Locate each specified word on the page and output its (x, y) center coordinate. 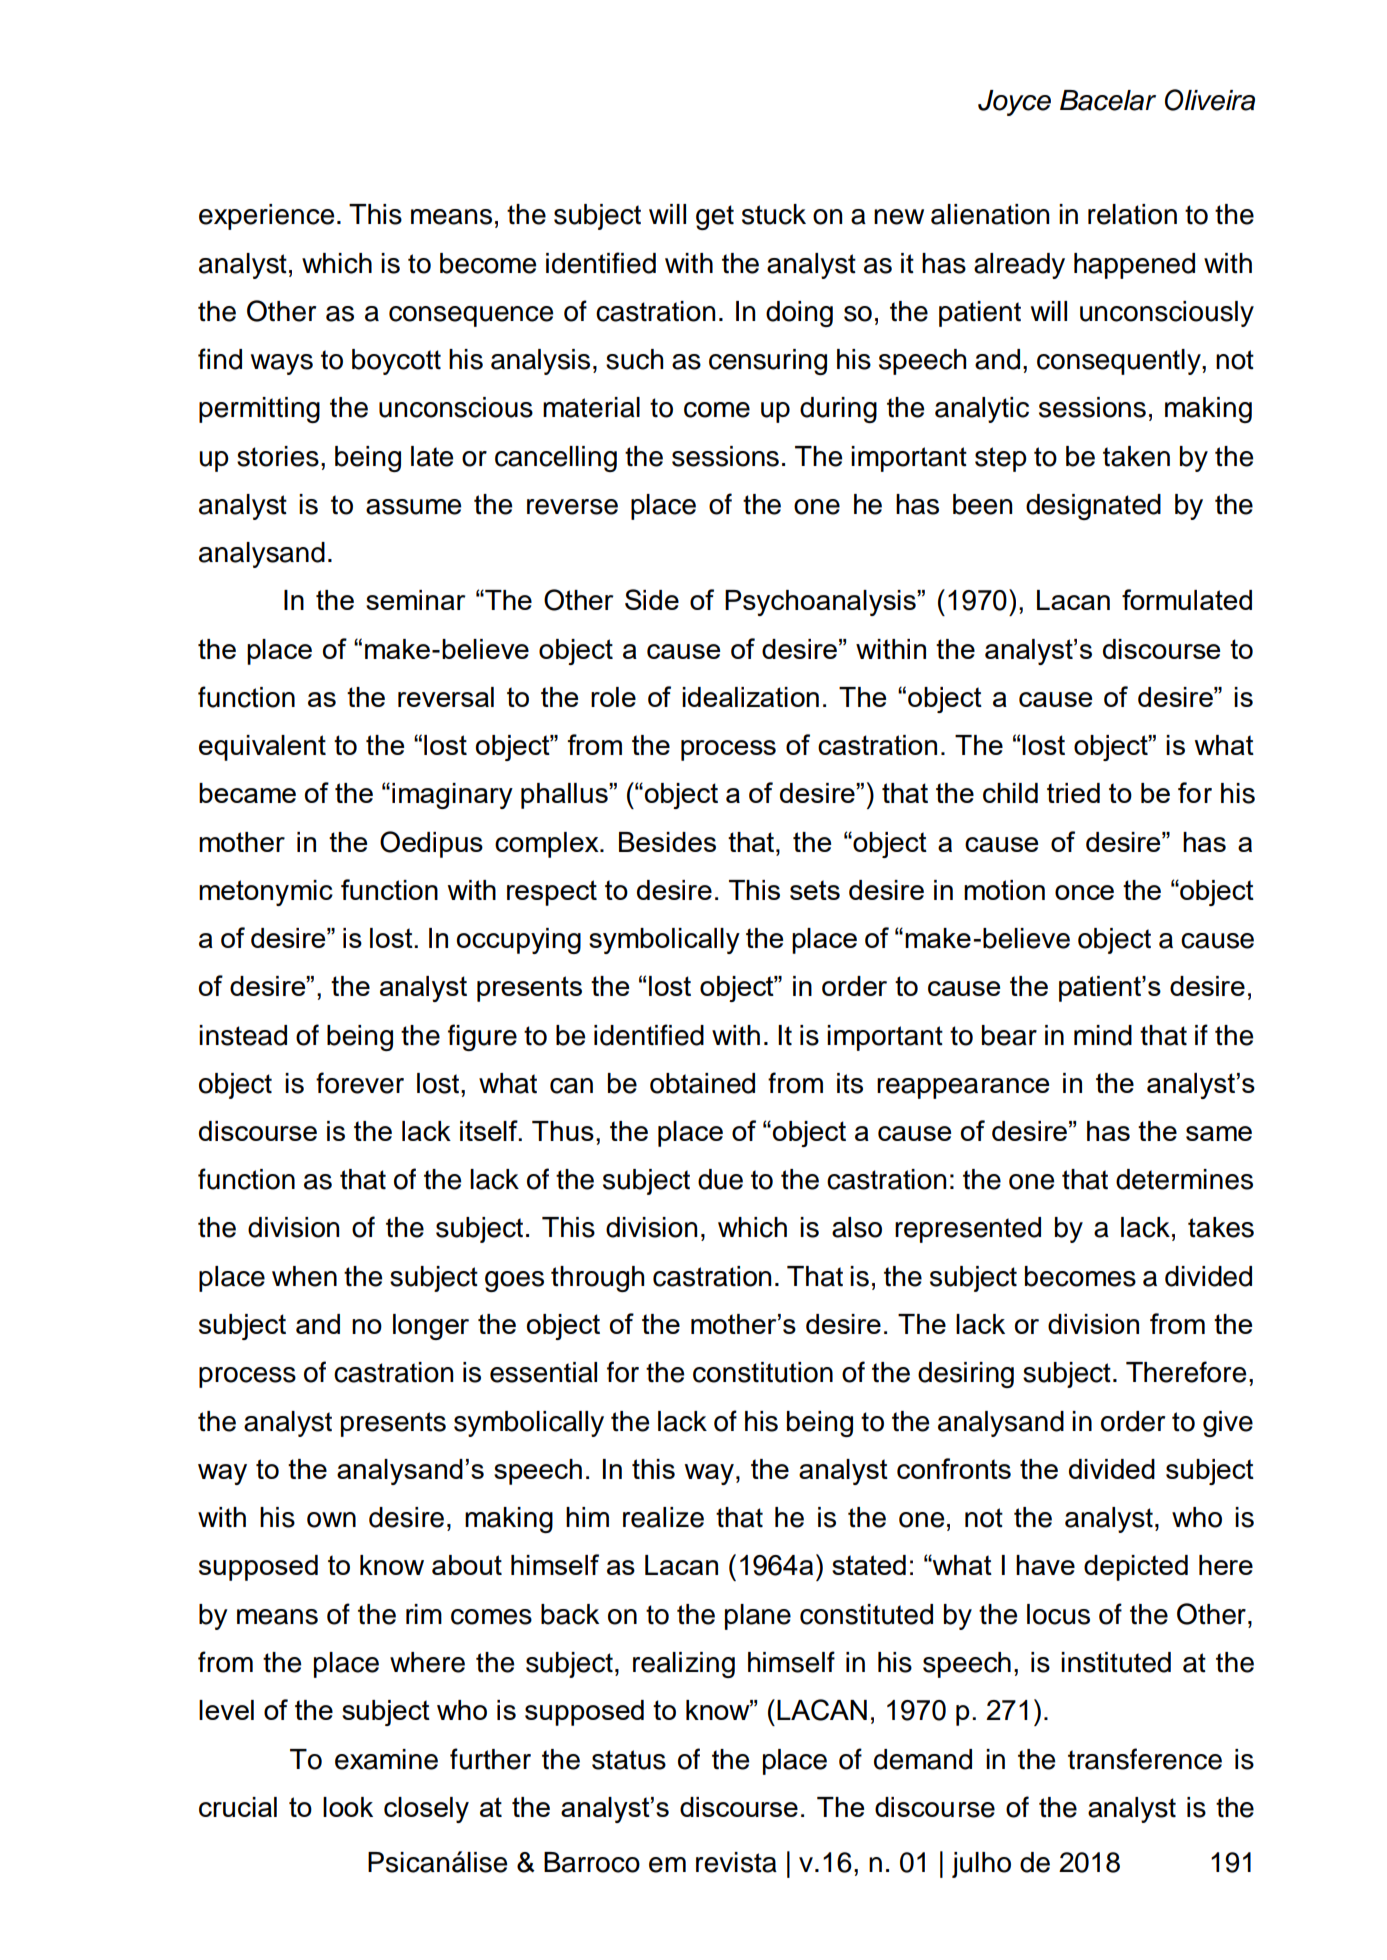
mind (1103, 1035)
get (715, 217)
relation (1132, 214)
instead (243, 1035)
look (348, 1807)
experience (266, 217)
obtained (702, 1083)
